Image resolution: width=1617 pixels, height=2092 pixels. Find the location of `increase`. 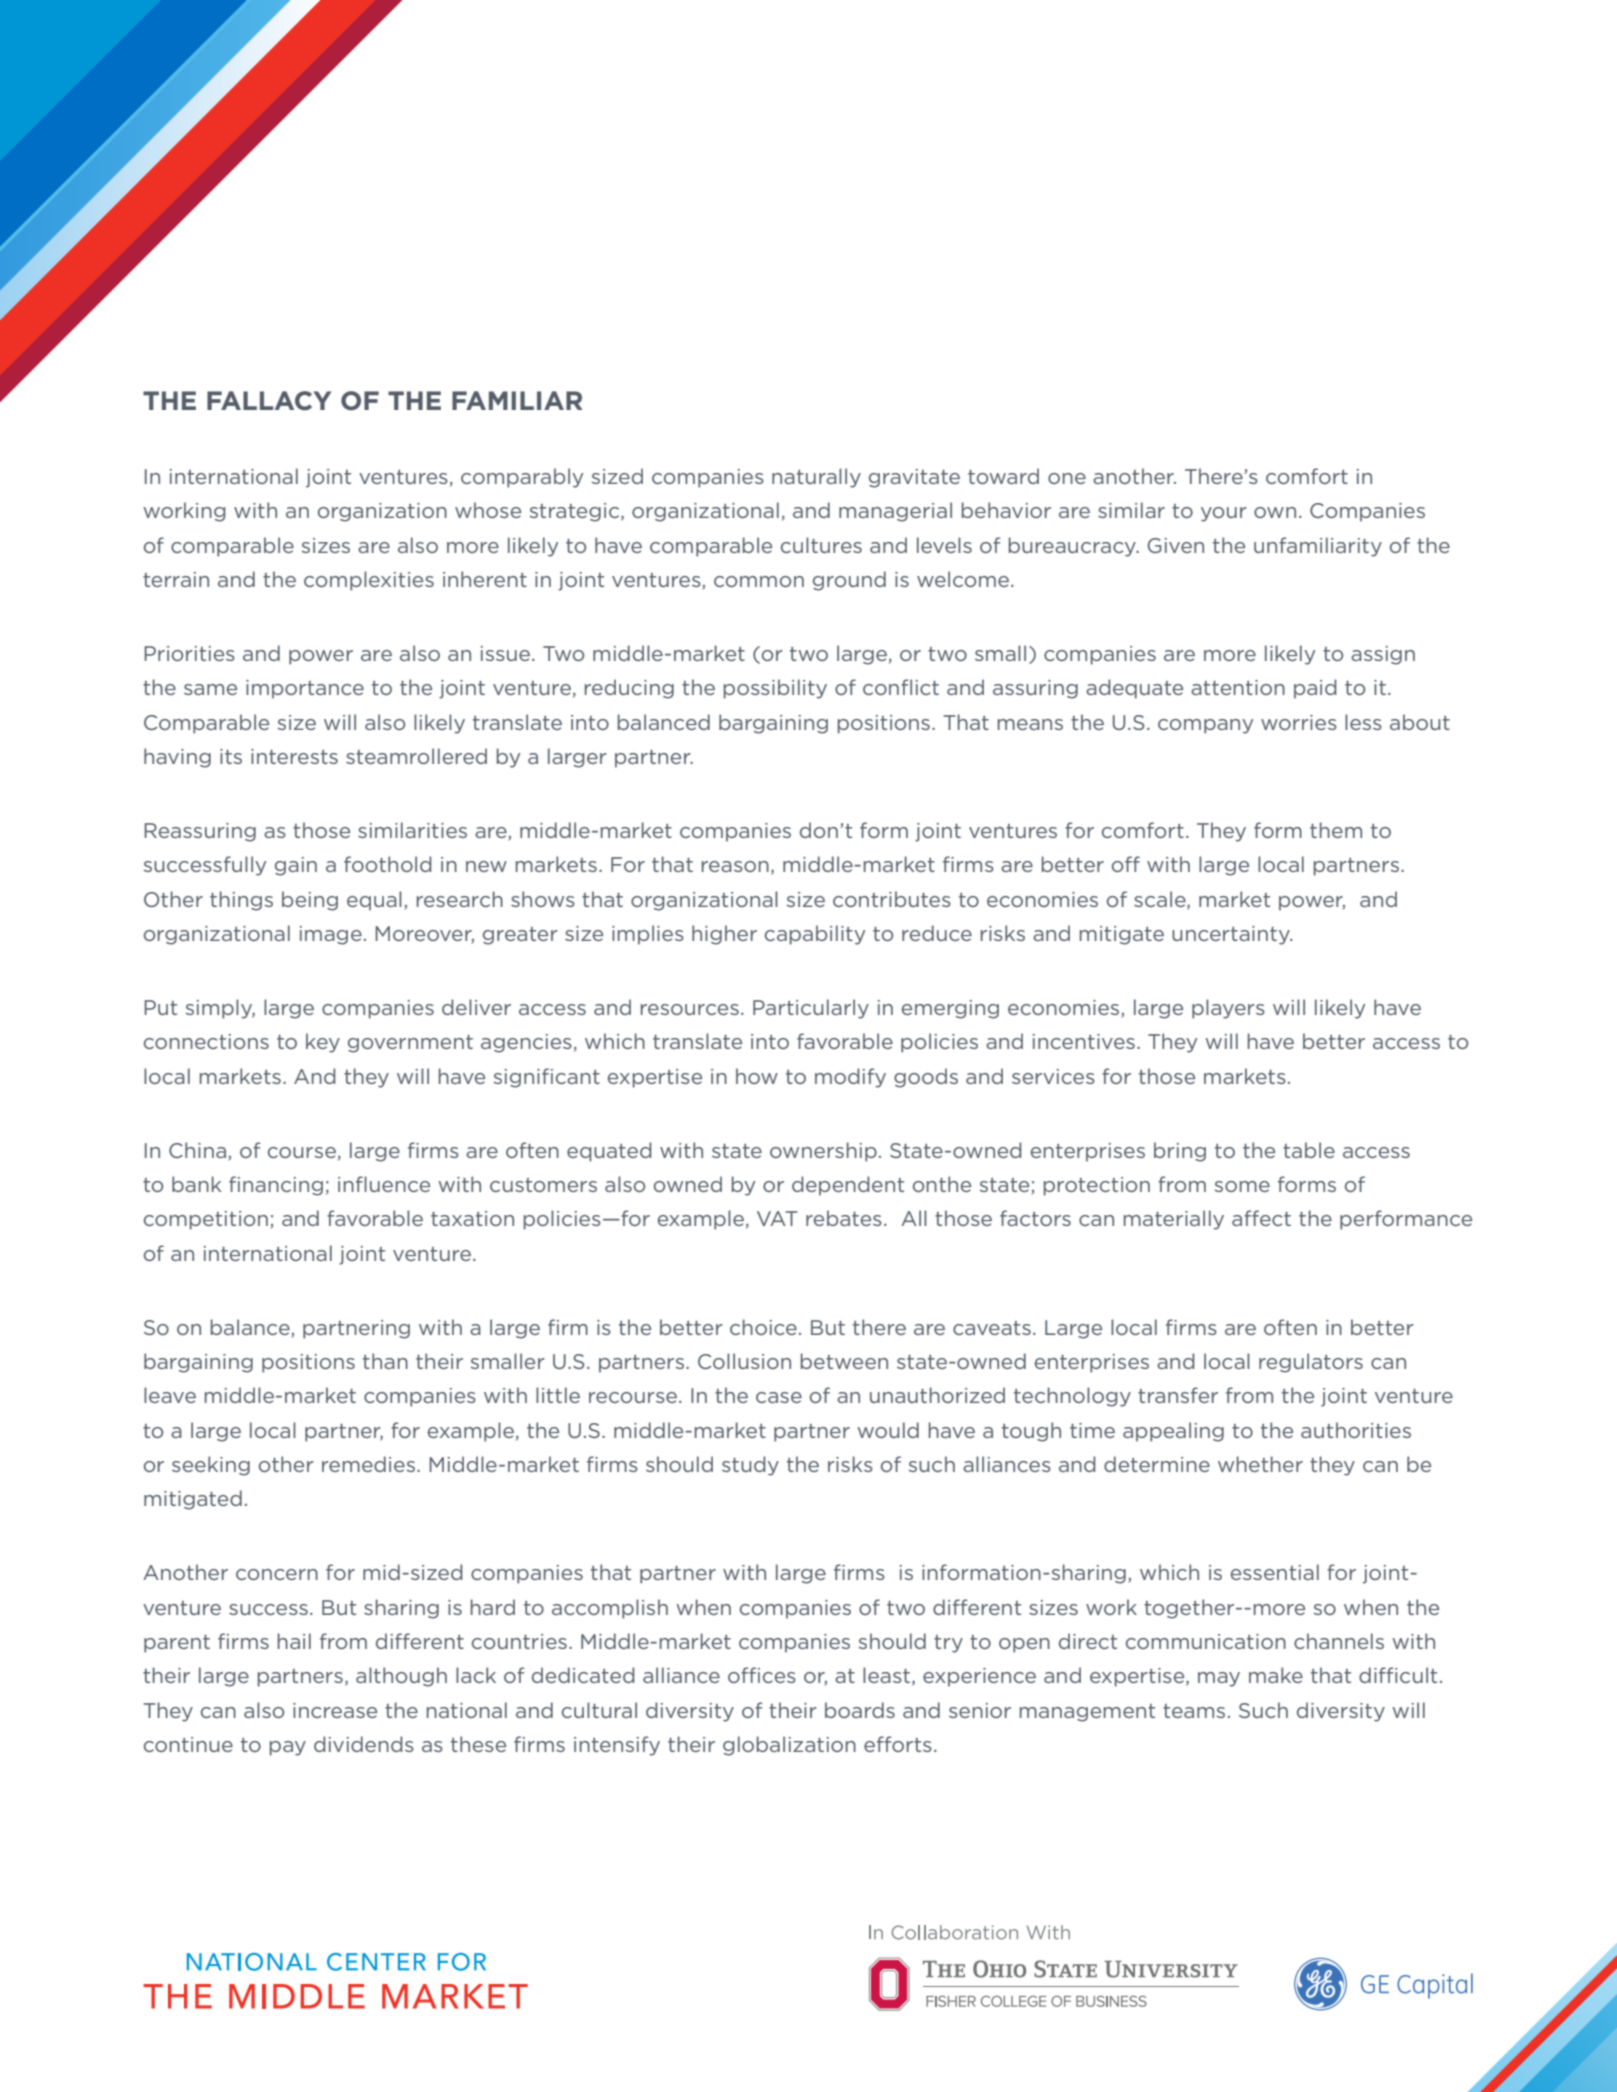

increase is located at coordinates (335, 1710).
